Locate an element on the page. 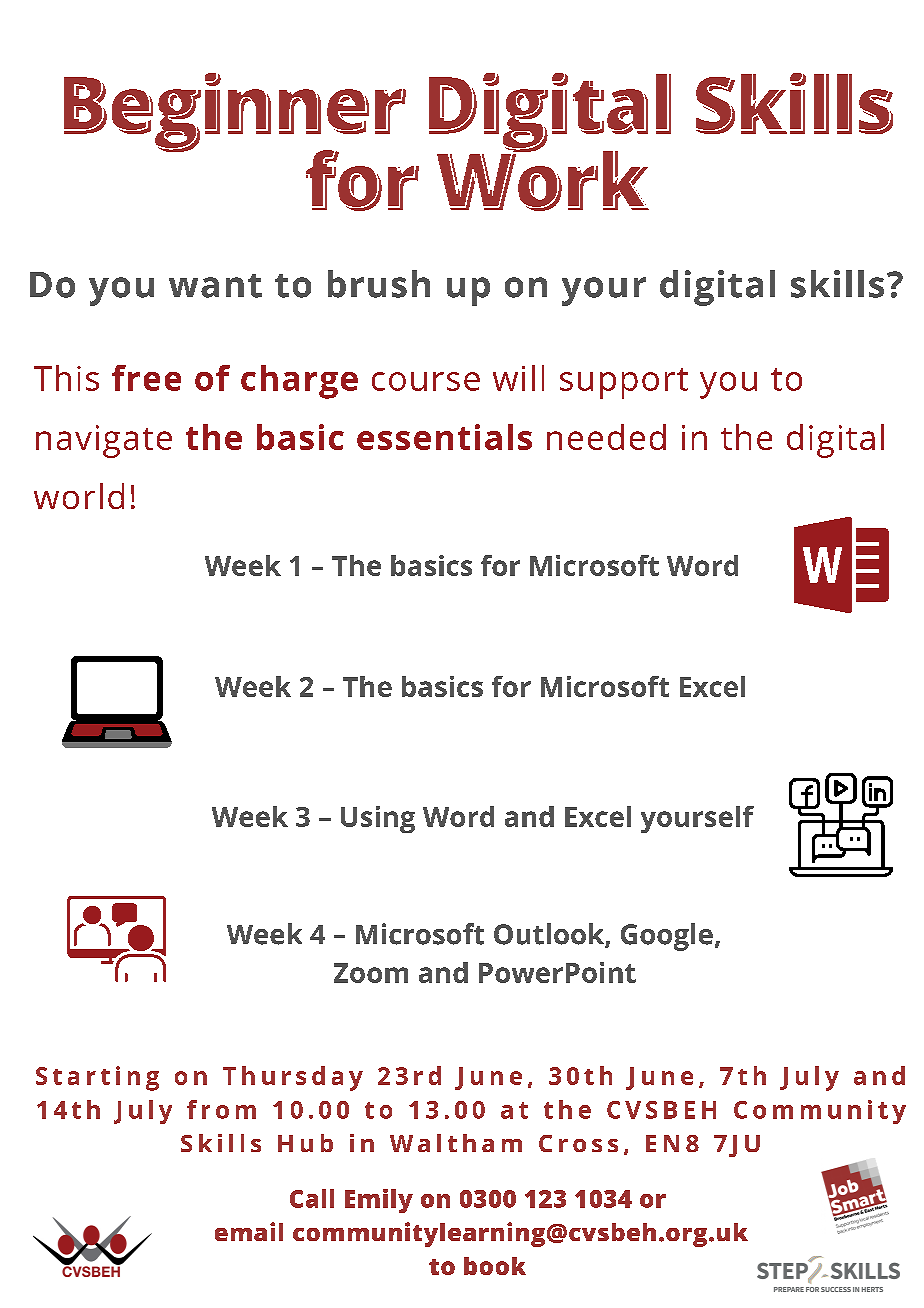  essentials is located at coordinates (444, 437).
